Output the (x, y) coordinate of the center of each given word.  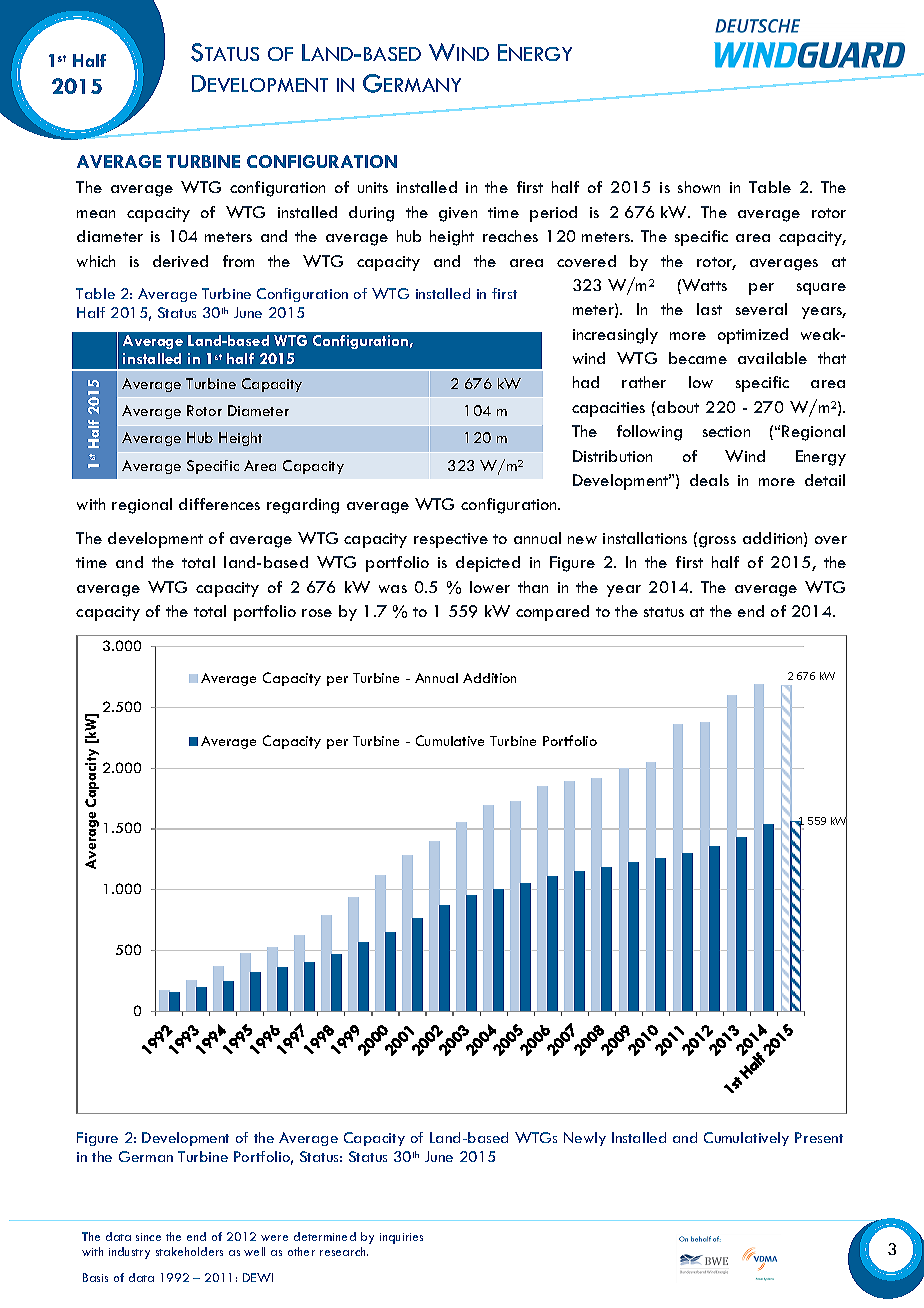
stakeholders (189, 1251)
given (458, 214)
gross (717, 542)
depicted (488, 564)
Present (819, 1137)
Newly (585, 1139)
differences (219, 504)
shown (699, 187)
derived (180, 261)
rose (317, 613)
